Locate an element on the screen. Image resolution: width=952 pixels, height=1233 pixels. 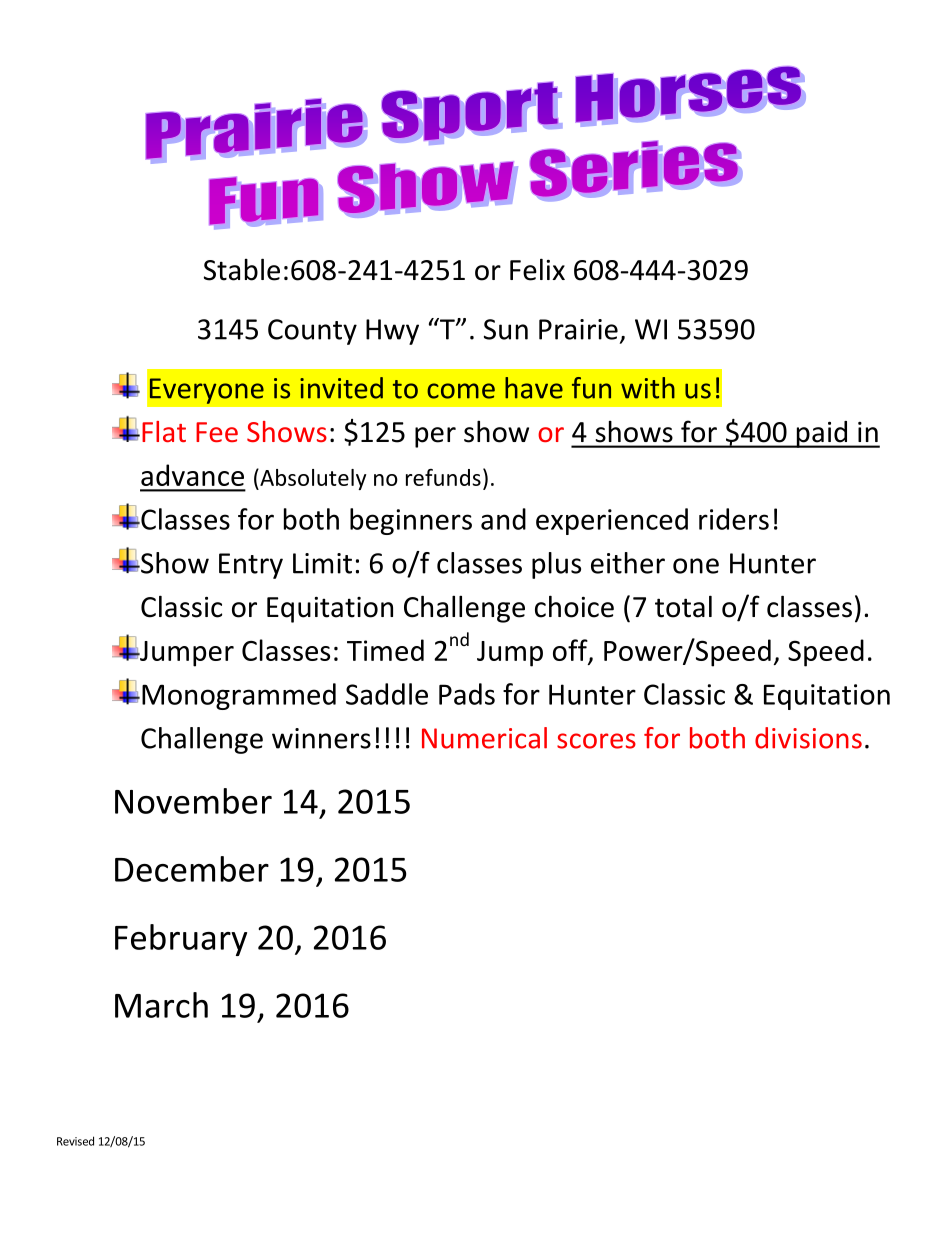
Prairie is located at coordinates (578, 329).
